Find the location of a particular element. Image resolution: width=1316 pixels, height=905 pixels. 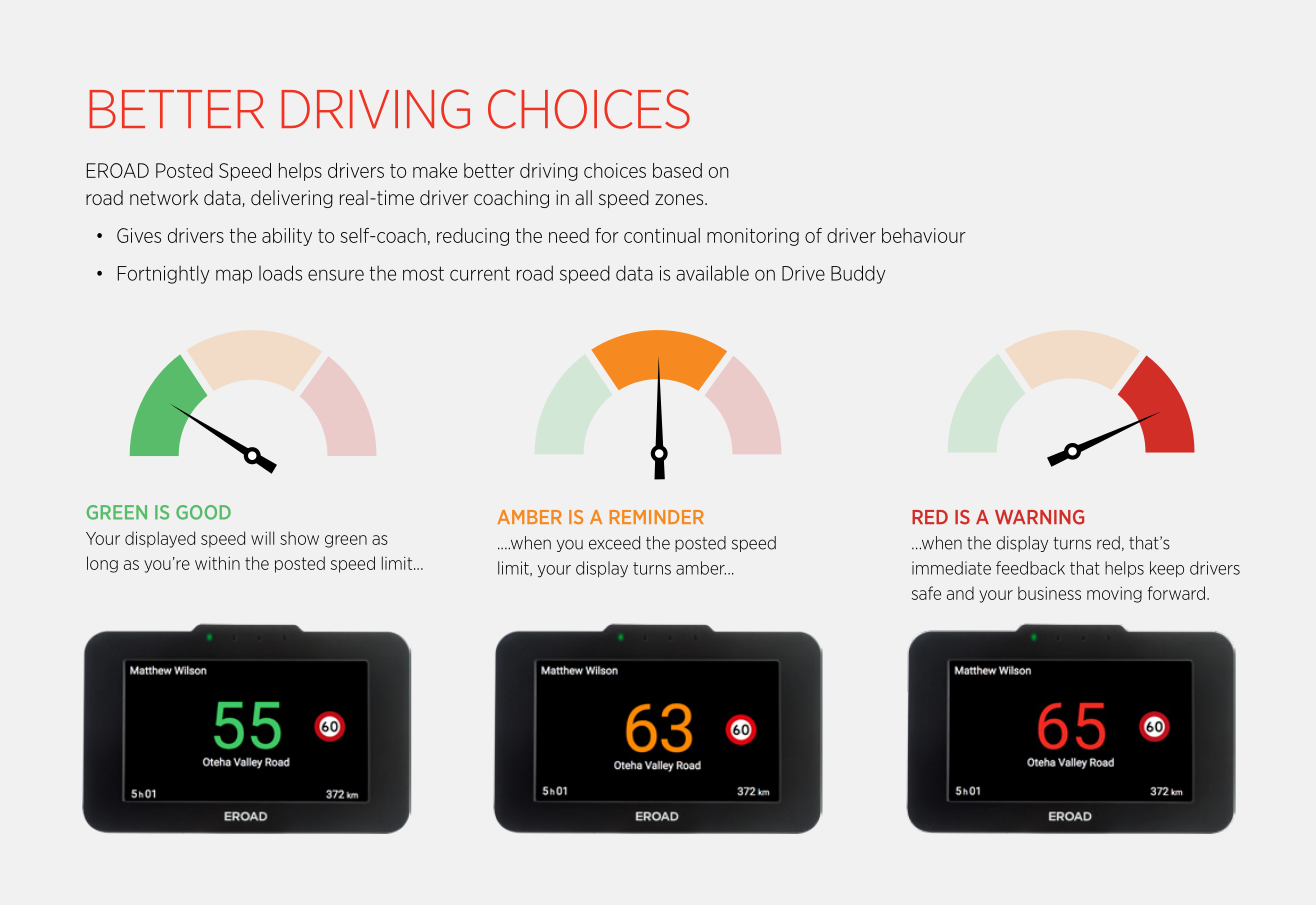

Buddy is located at coordinates (858, 274).
